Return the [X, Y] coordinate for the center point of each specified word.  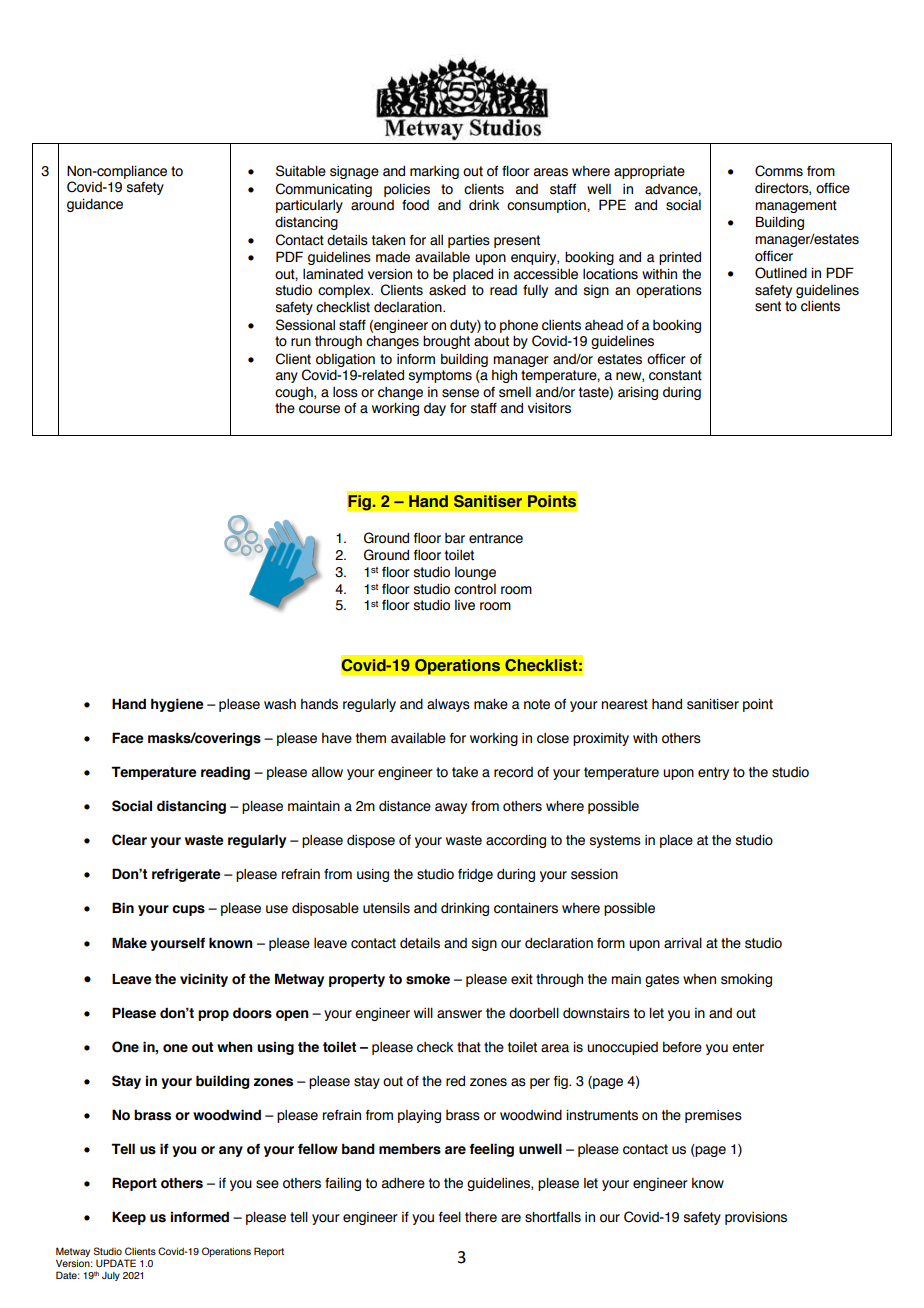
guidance [95, 205]
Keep [129, 1218]
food [415, 205]
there [481, 1217]
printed [680, 258]
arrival [683, 943]
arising [638, 393]
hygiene [177, 705]
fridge [475, 875]
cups [188, 910]
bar [455, 538]
